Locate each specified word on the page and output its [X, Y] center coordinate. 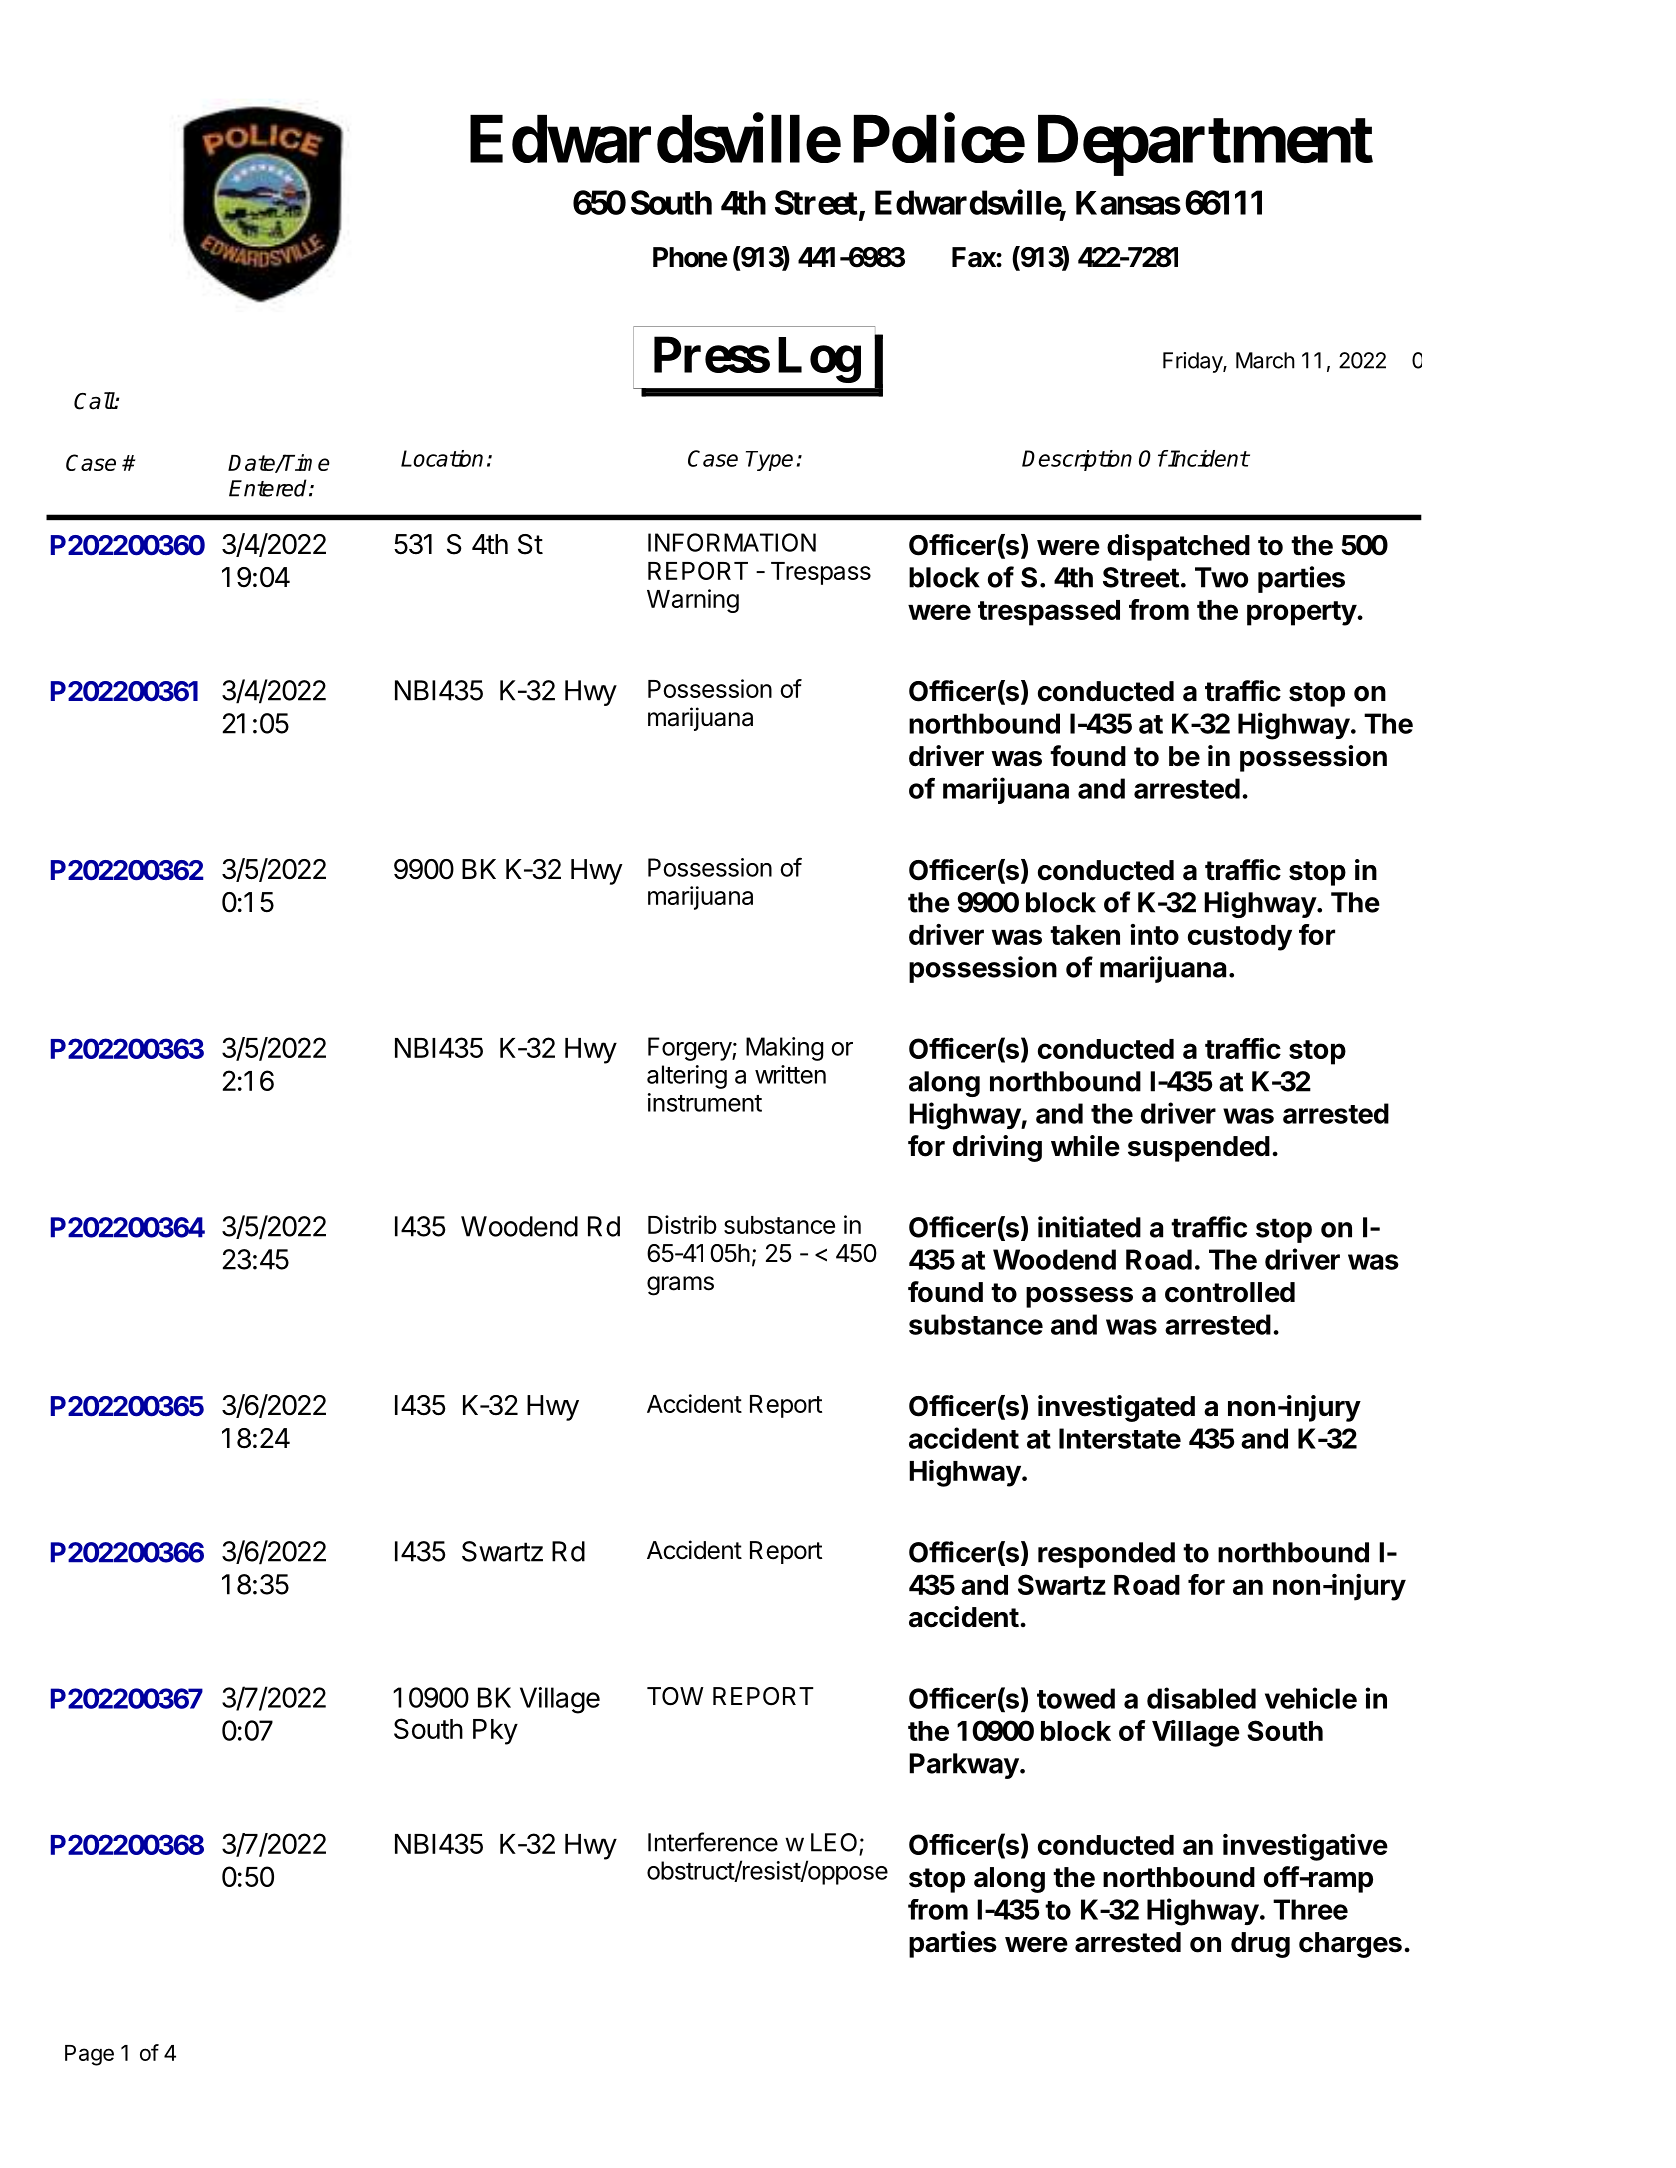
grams [680, 1286]
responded [1106, 1555]
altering [687, 1077]
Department [1205, 146]
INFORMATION [732, 542]
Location [442, 458]
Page [89, 2055]
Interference [713, 1842]
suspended [1199, 1149]
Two [1221, 577]
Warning [693, 601]
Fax [974, 257]
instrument [705, 1102]
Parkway [964, 1766]
